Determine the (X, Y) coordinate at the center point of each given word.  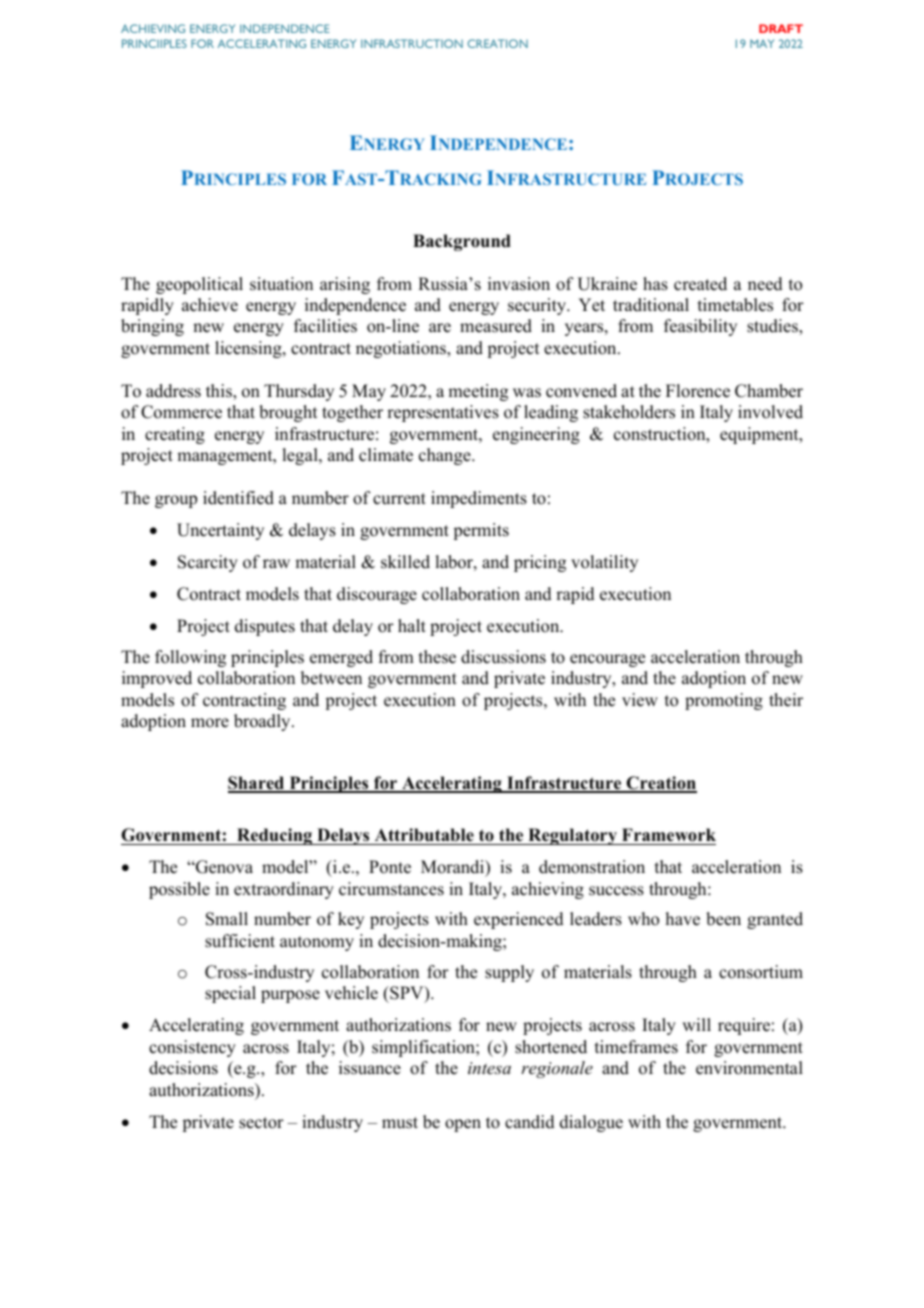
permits (481, 531)
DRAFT (781, 28)
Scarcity (208, 563)
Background (462, 242)
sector (261, 1123)
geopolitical (199, 285)
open (463, 1125)
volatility (604, 563)
